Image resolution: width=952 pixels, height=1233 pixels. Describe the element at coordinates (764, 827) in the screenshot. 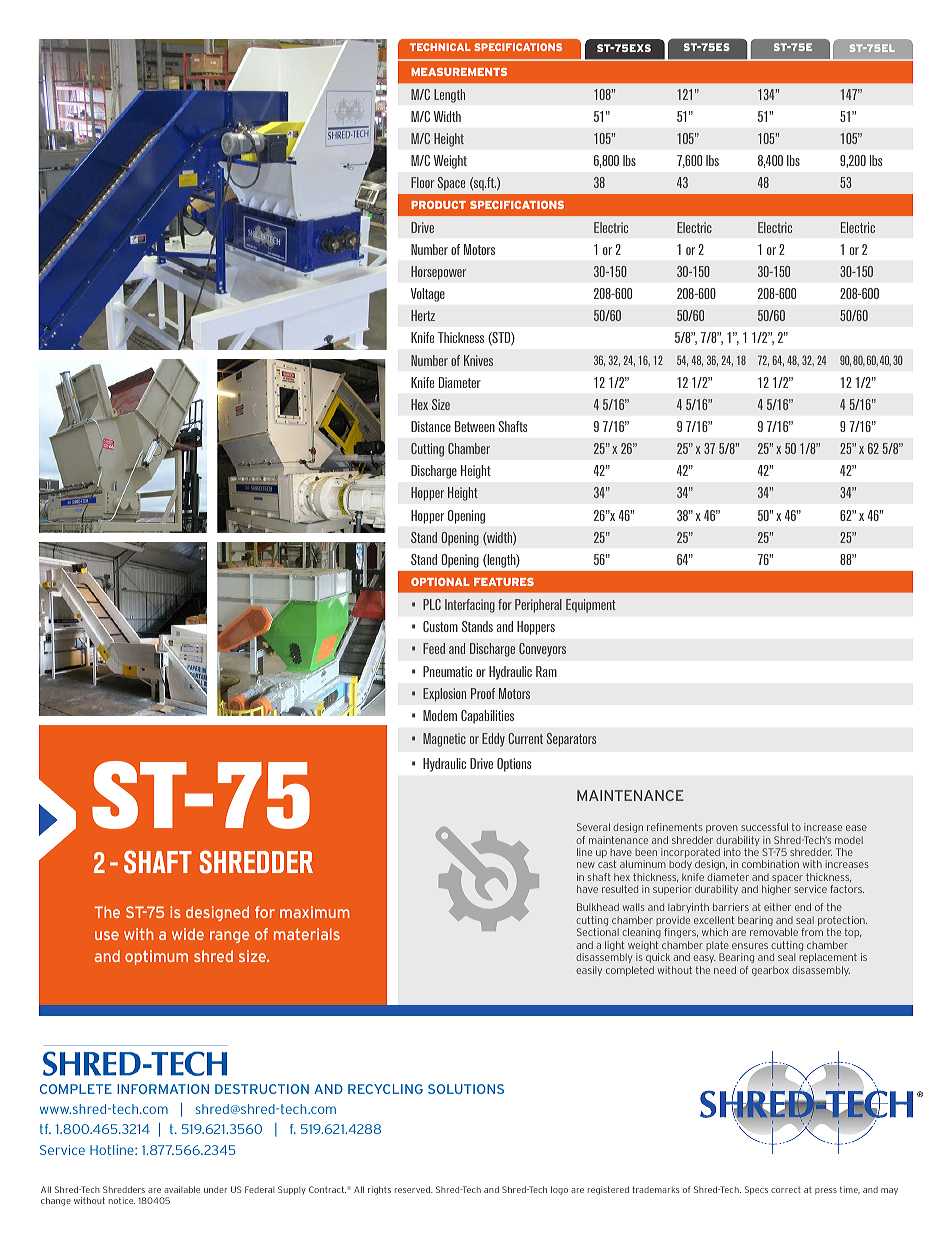

I see `successful` at that location.
